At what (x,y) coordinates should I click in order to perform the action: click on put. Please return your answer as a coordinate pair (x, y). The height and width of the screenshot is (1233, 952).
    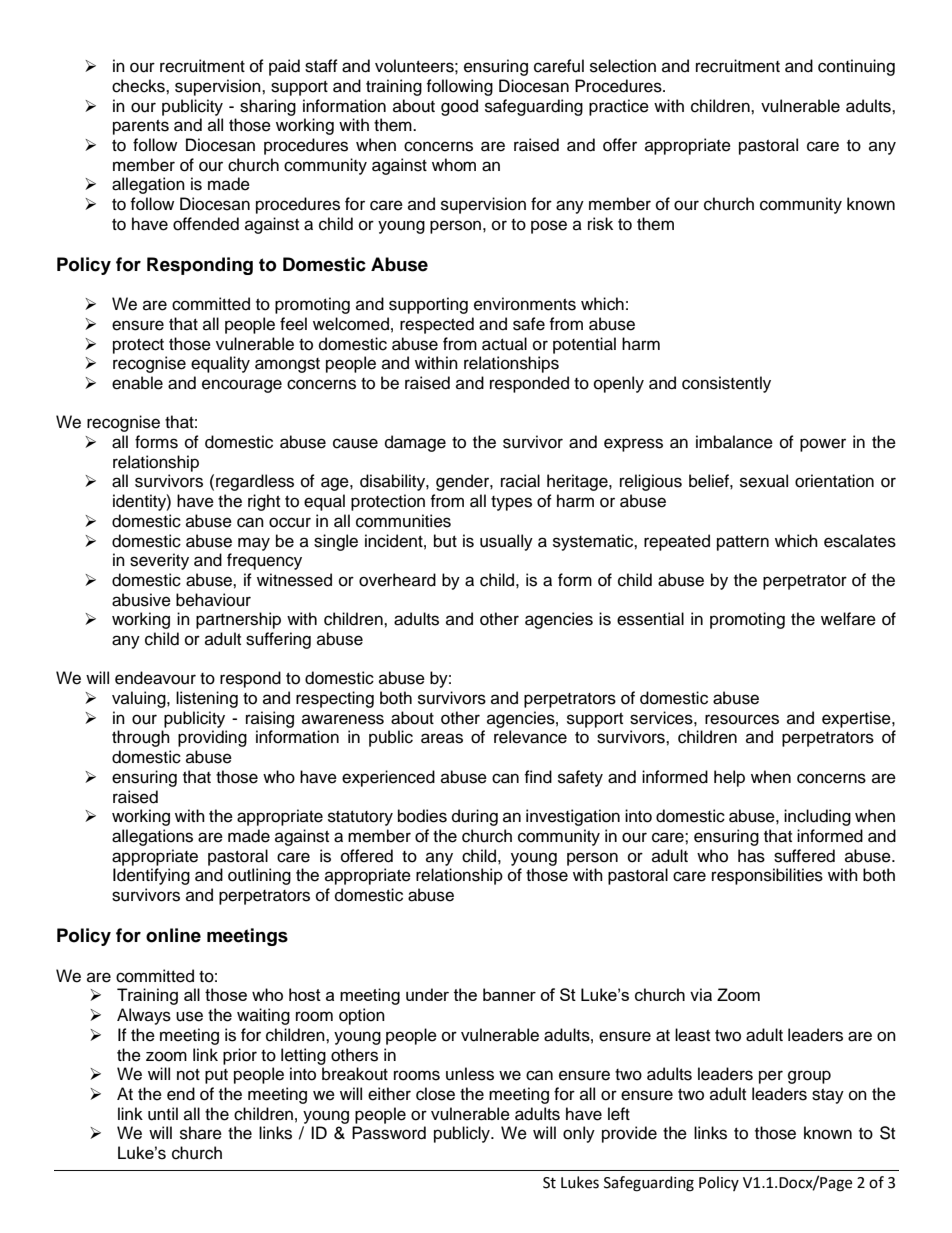
    Looking at the image, I should click on (216, 1076).
